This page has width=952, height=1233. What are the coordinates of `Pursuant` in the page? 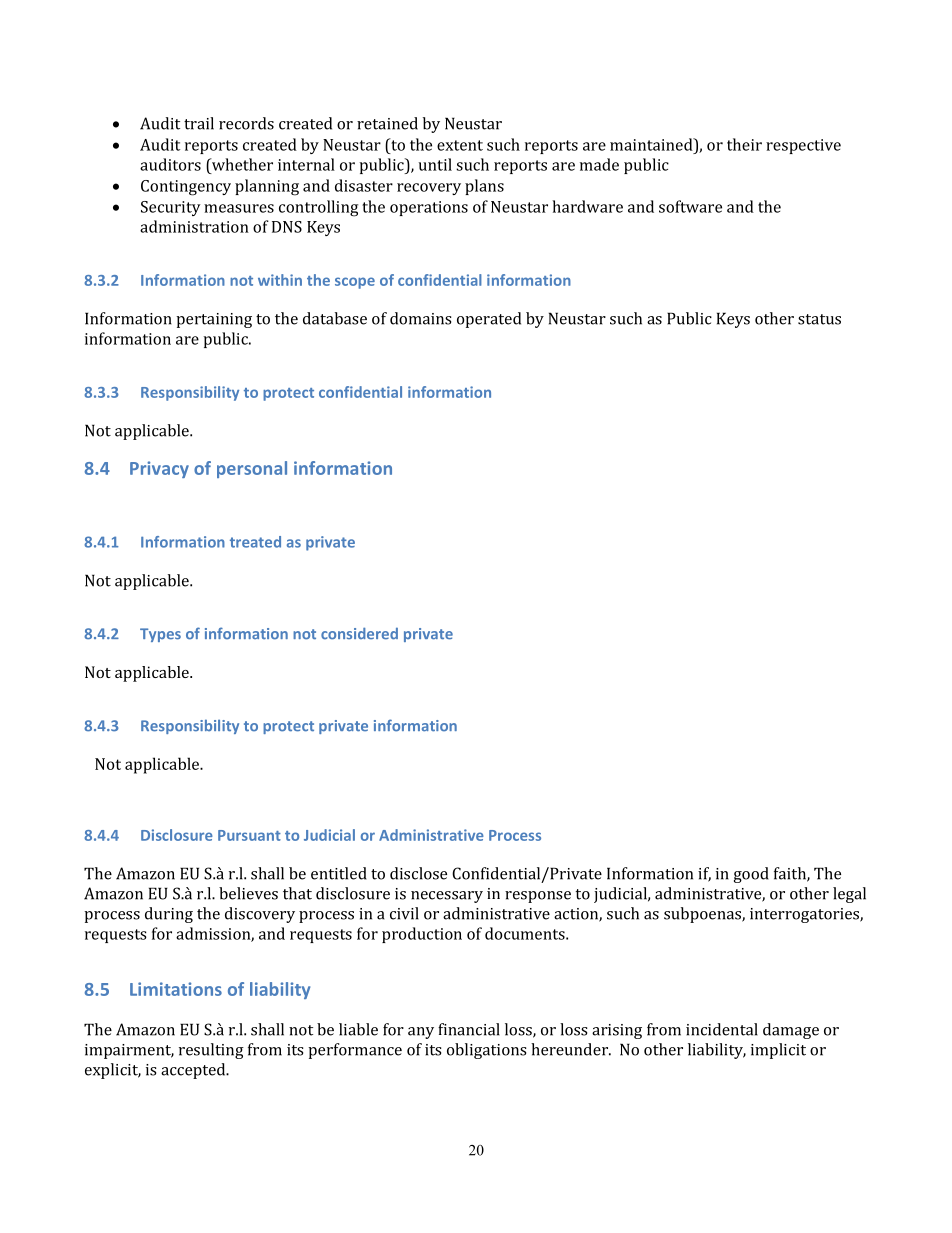 It's located at (249, 835).
